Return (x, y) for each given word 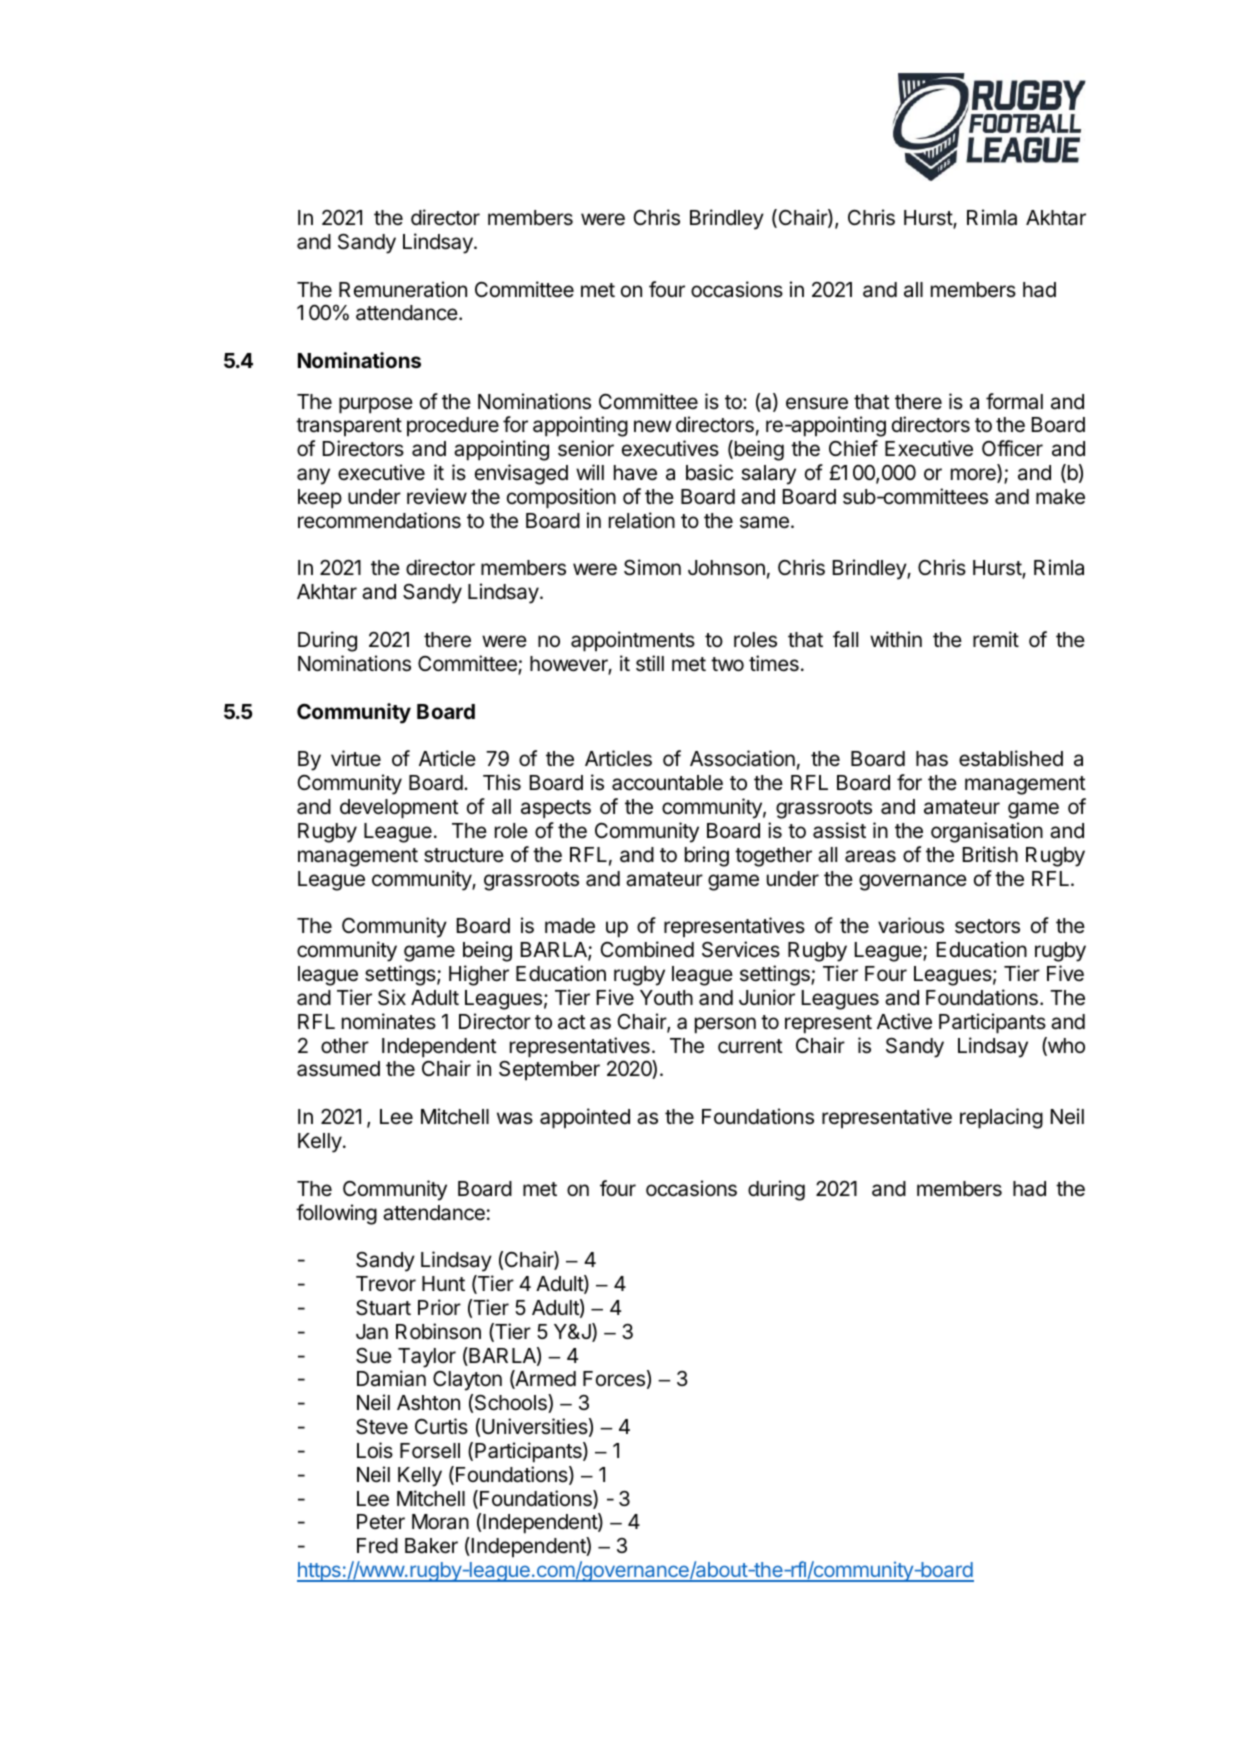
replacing (1001, 1118)
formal (1014, 401)
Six (392, 997)
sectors (987, 926)
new (653, 426)
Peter (381, 1522)
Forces (614, 1379)
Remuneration (403, 289)
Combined (647, 949)
